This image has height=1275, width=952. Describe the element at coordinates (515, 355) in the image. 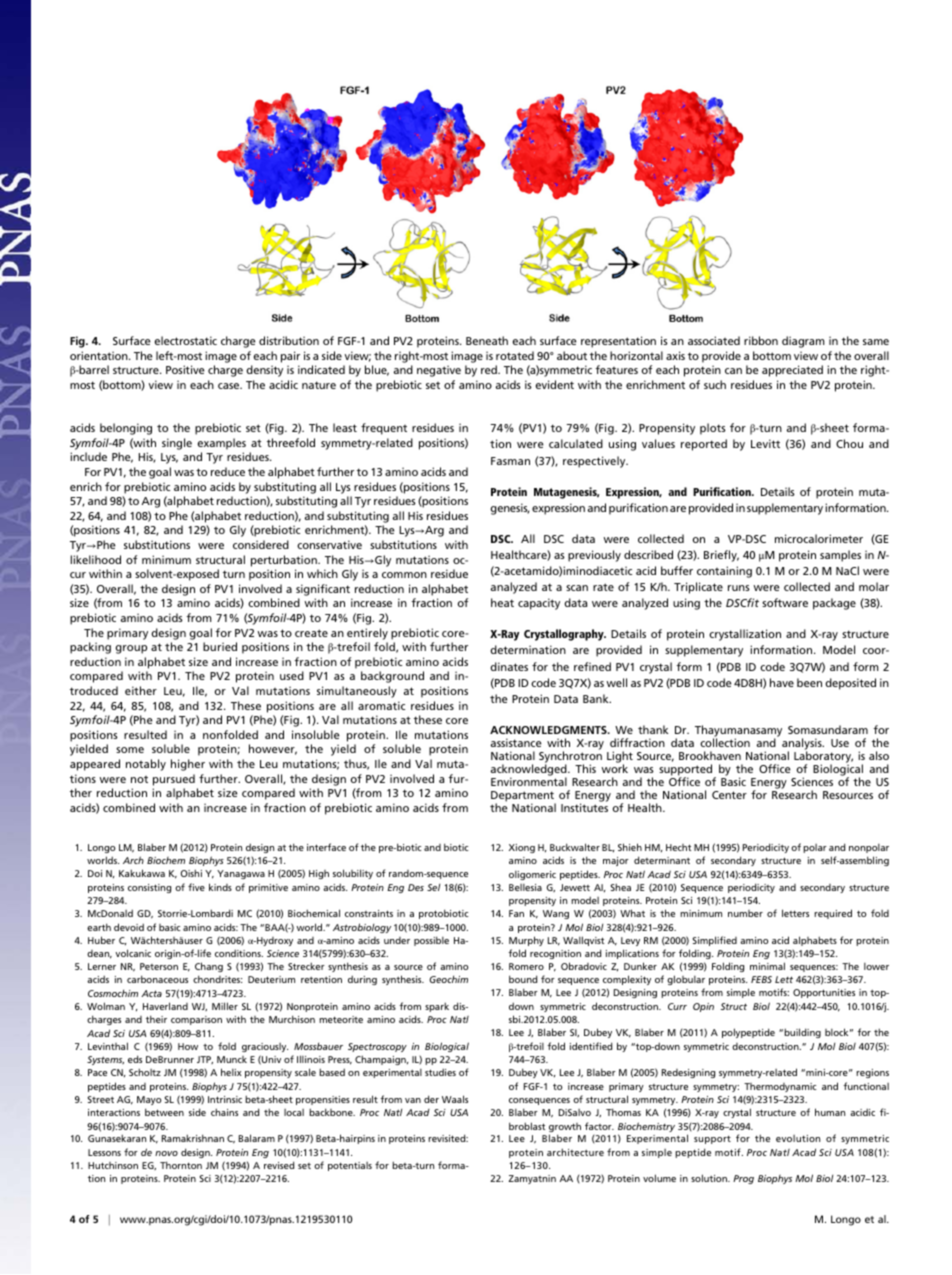

I see `rotated` at that location.
